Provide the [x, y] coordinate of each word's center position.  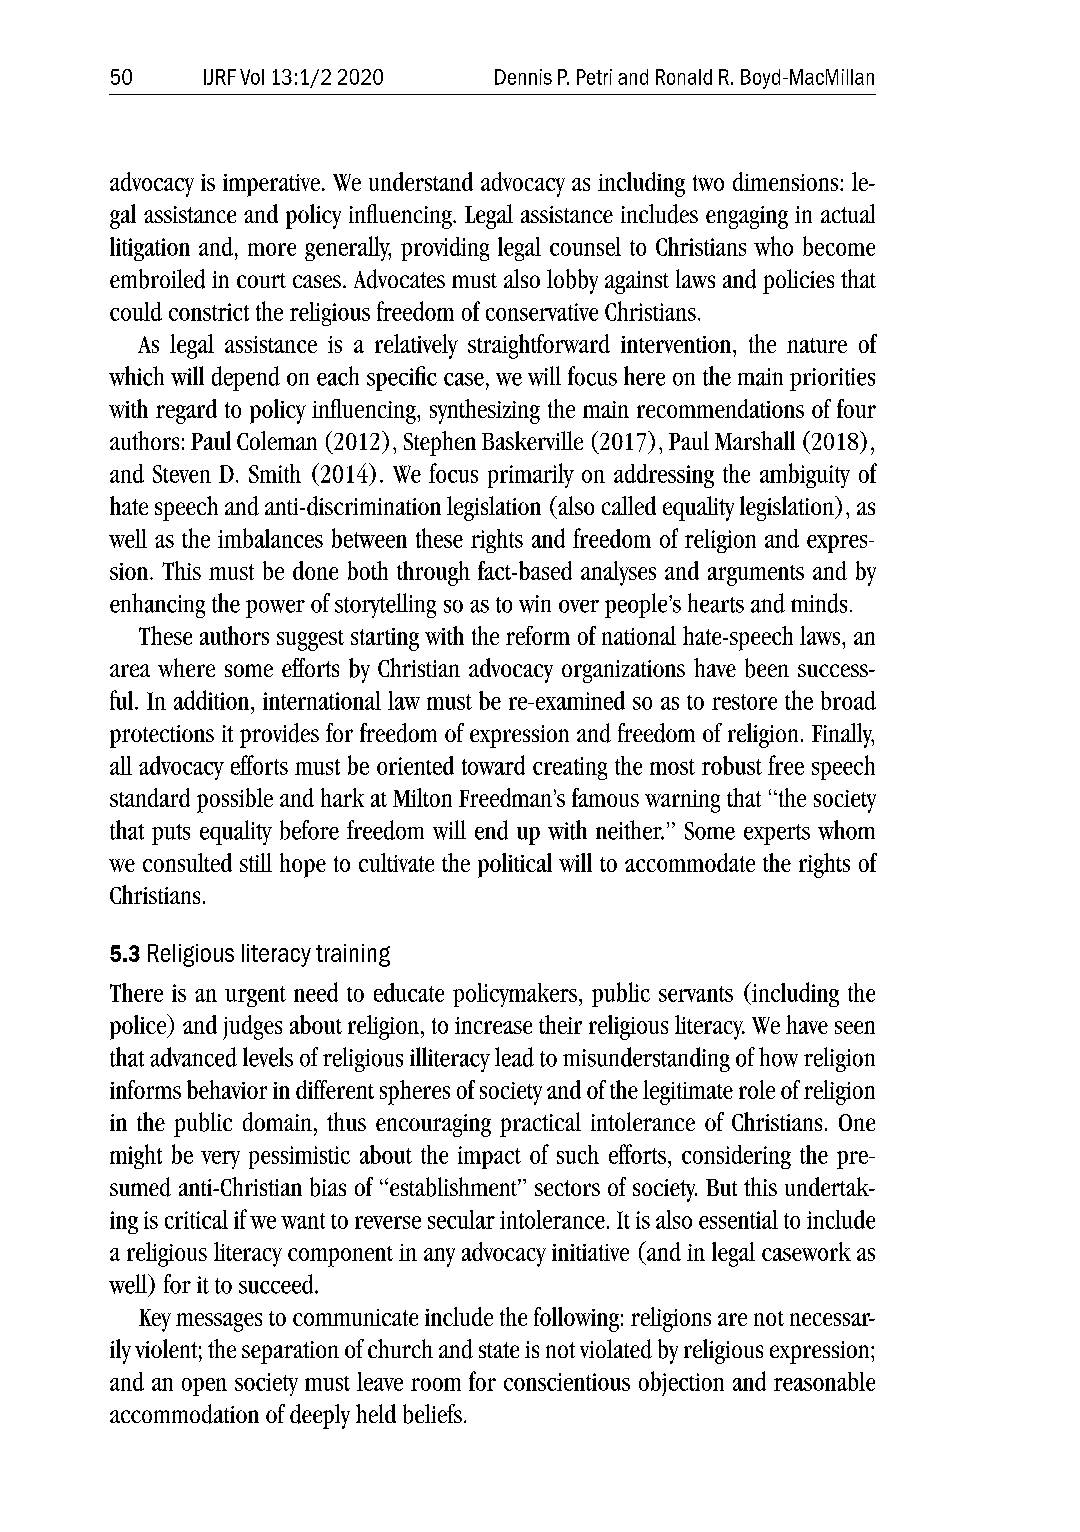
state [499, 1350]
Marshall [755, 440]
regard [186, 411]
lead [514, 1057]
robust [732, 765]
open [204, 1387]
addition [213, 700]
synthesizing [485, 411]
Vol [252, 77]
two [708, 183]
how [778, 1057]
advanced [193, 1057]
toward [493, 765]
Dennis [523, 77]
